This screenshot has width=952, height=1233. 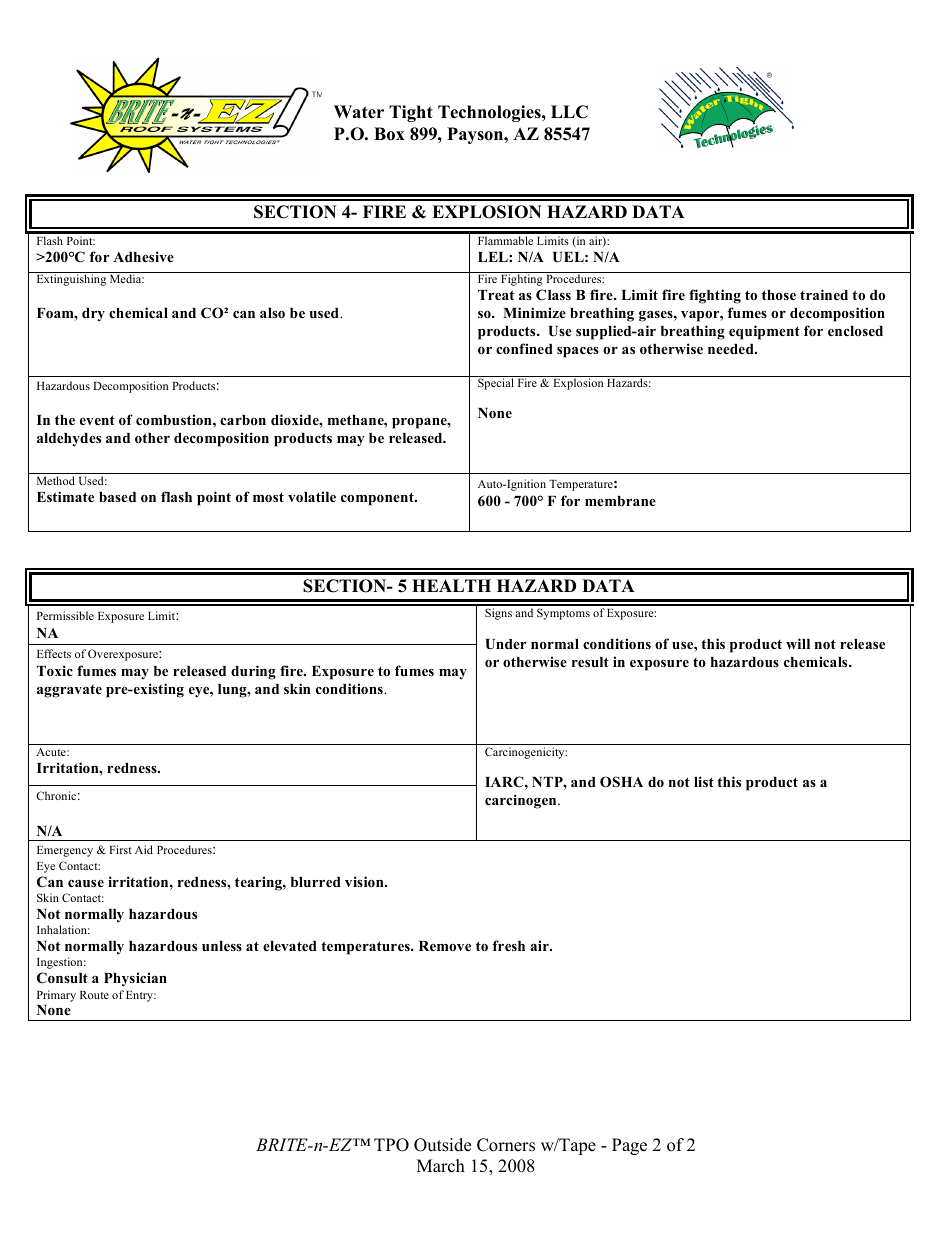 What do you see at coordinates (442, 1145) in the screenshot?
I see `Outside` at bounding box center [442, 1145].
